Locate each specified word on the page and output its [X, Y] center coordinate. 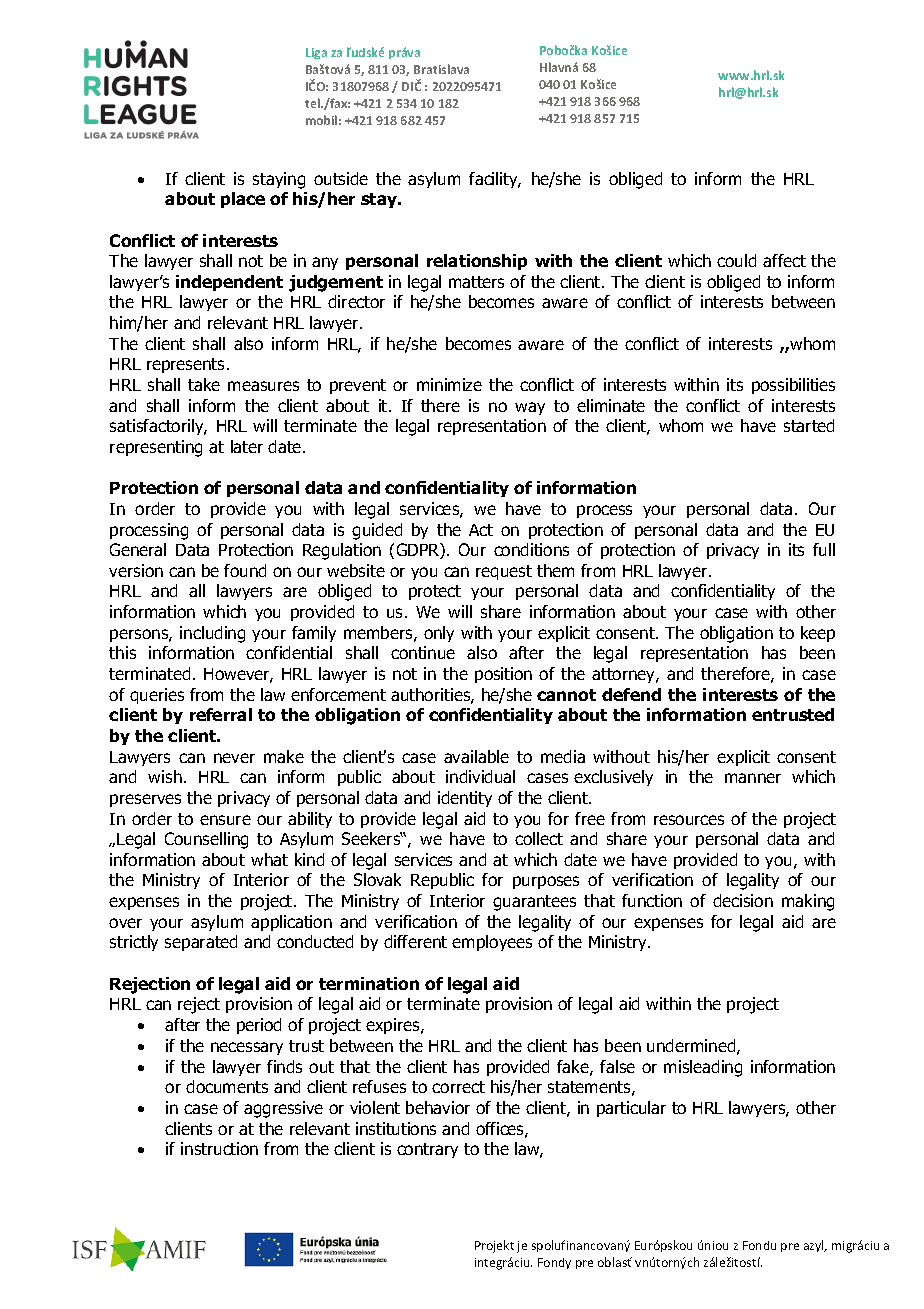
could [736, 260]
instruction [219, 1148]
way [530, 408]
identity [465, 799]
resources [689, 820]
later [247, 446]
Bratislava [441, 69]
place [243, 200]
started [809, 425]
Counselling [206, 840]
